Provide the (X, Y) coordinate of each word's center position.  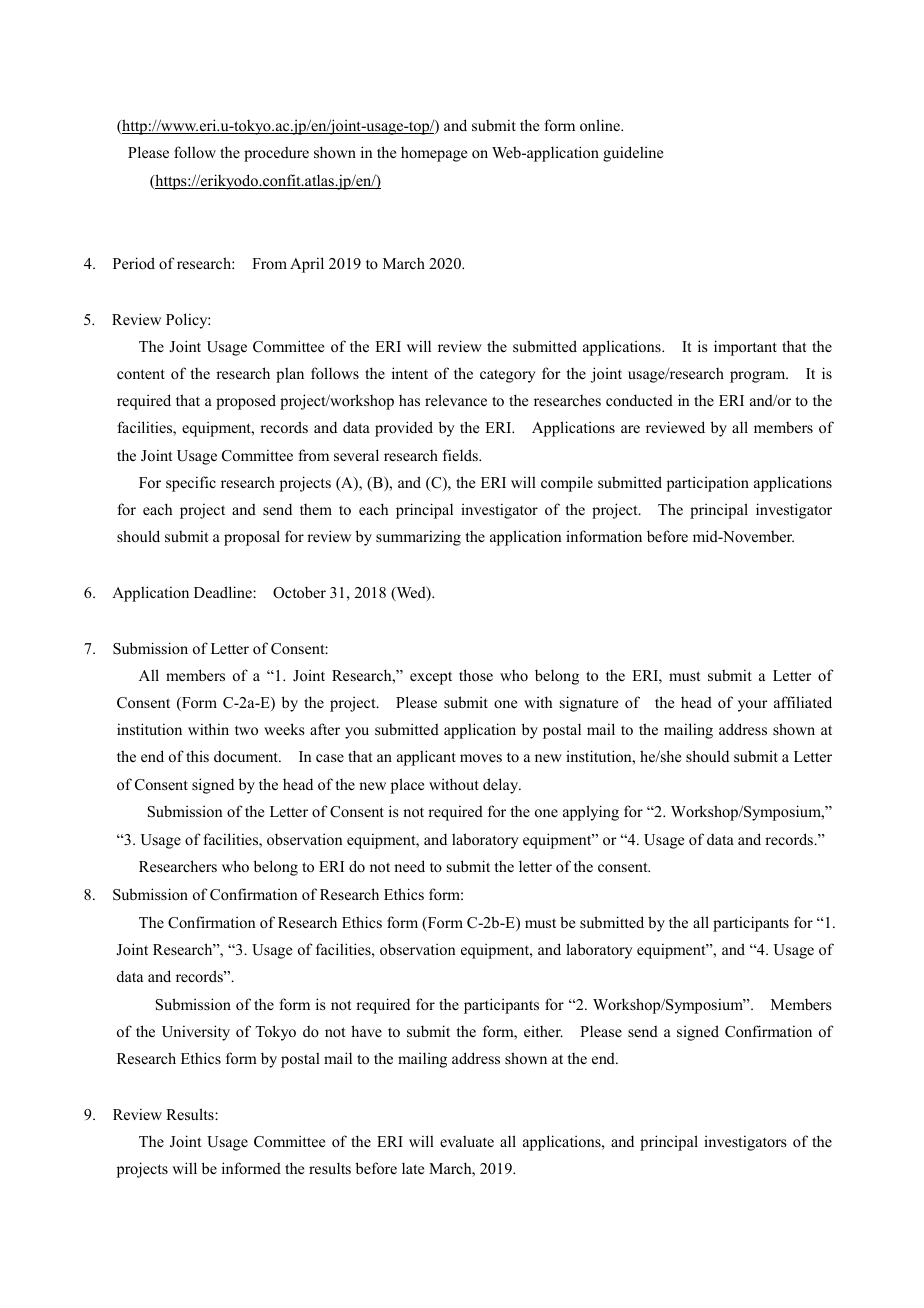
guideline (633, 154)
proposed (246, 402)
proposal (252, 538)
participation (708, 484)
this (197, 756)
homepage (434, 154)
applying (591, 813)
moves (481, 758)
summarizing (418, 538)
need (409, 866)
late (413, 1168)
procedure (276, 154)
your (753, 706)
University (196, 1033)
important (745, 348)
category (508, 376)
